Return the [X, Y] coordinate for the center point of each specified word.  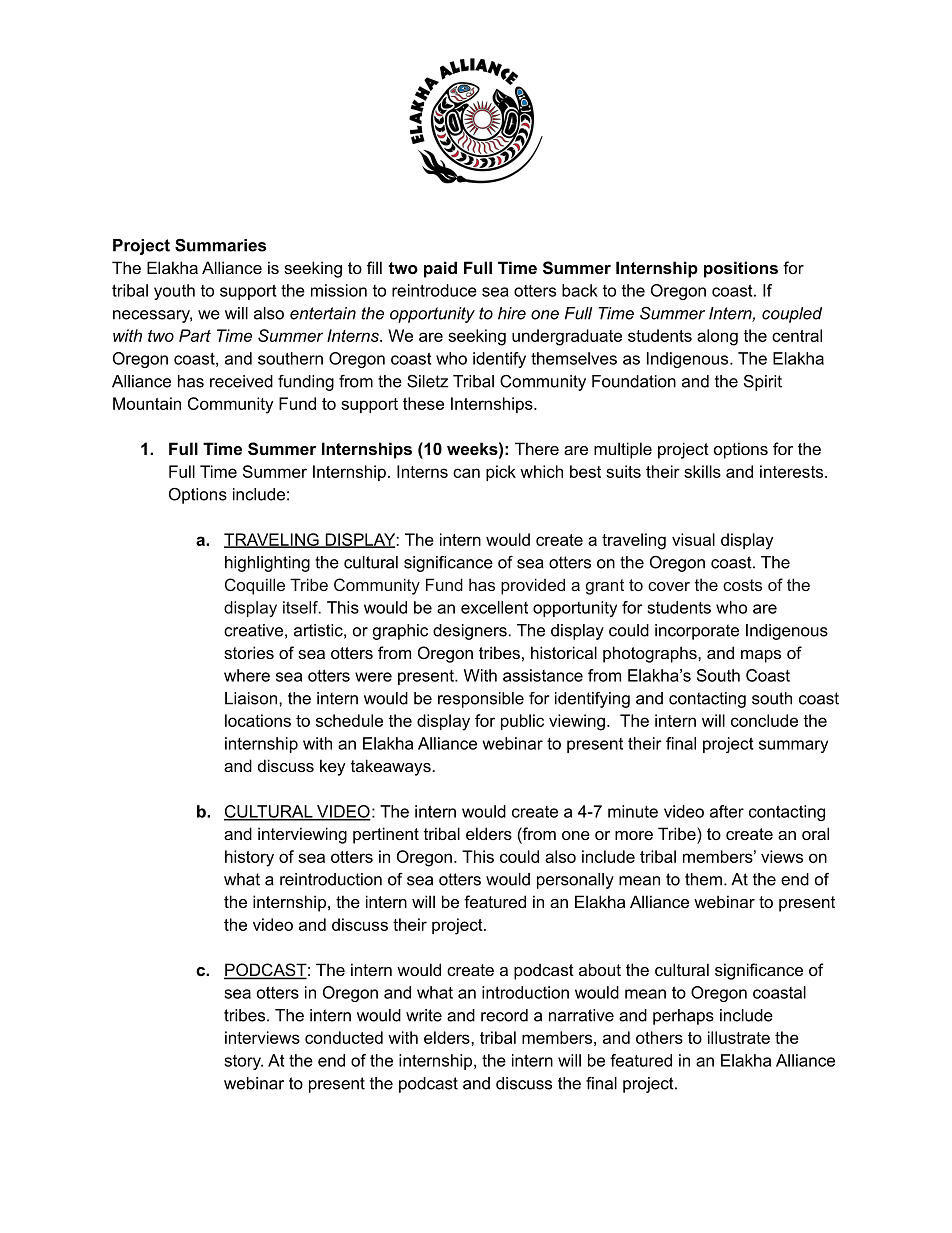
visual [693, 539]
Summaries [220, 245]
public [522, 722]
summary [793, 746]
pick [501, 473]
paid [440, 269]
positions [741, 269]
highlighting [267, 564]
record [504, 1015]
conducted [344, 1037]
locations [258, 720]
